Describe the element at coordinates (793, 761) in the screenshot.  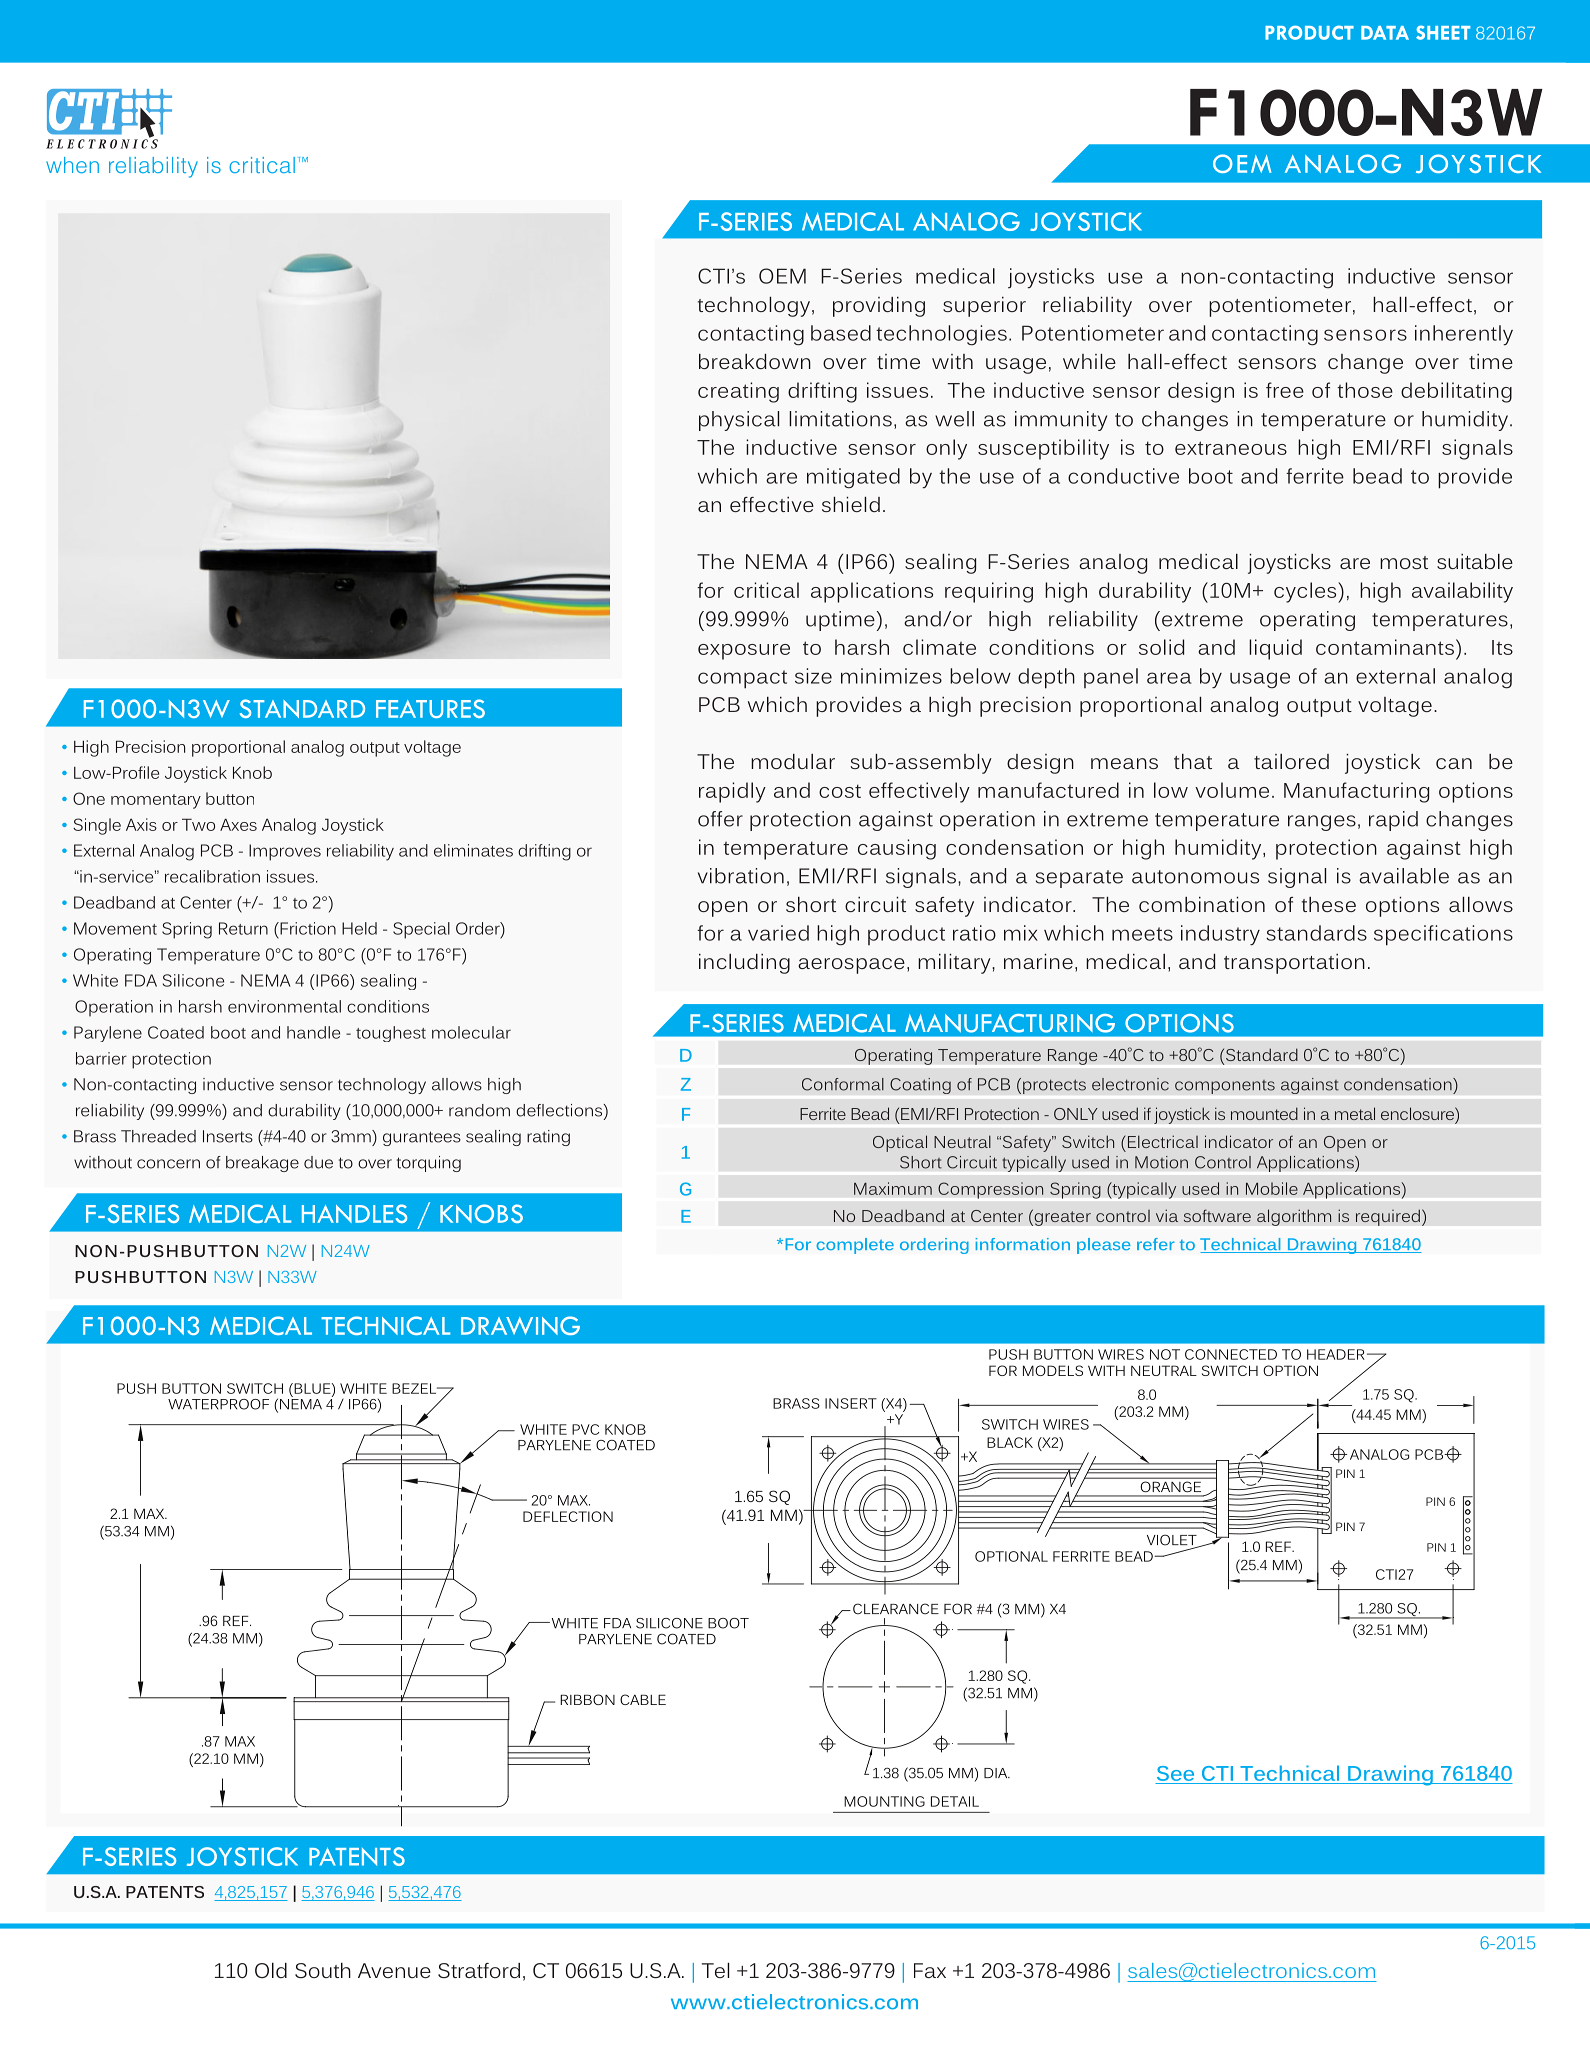
I see `modular` at that location.
